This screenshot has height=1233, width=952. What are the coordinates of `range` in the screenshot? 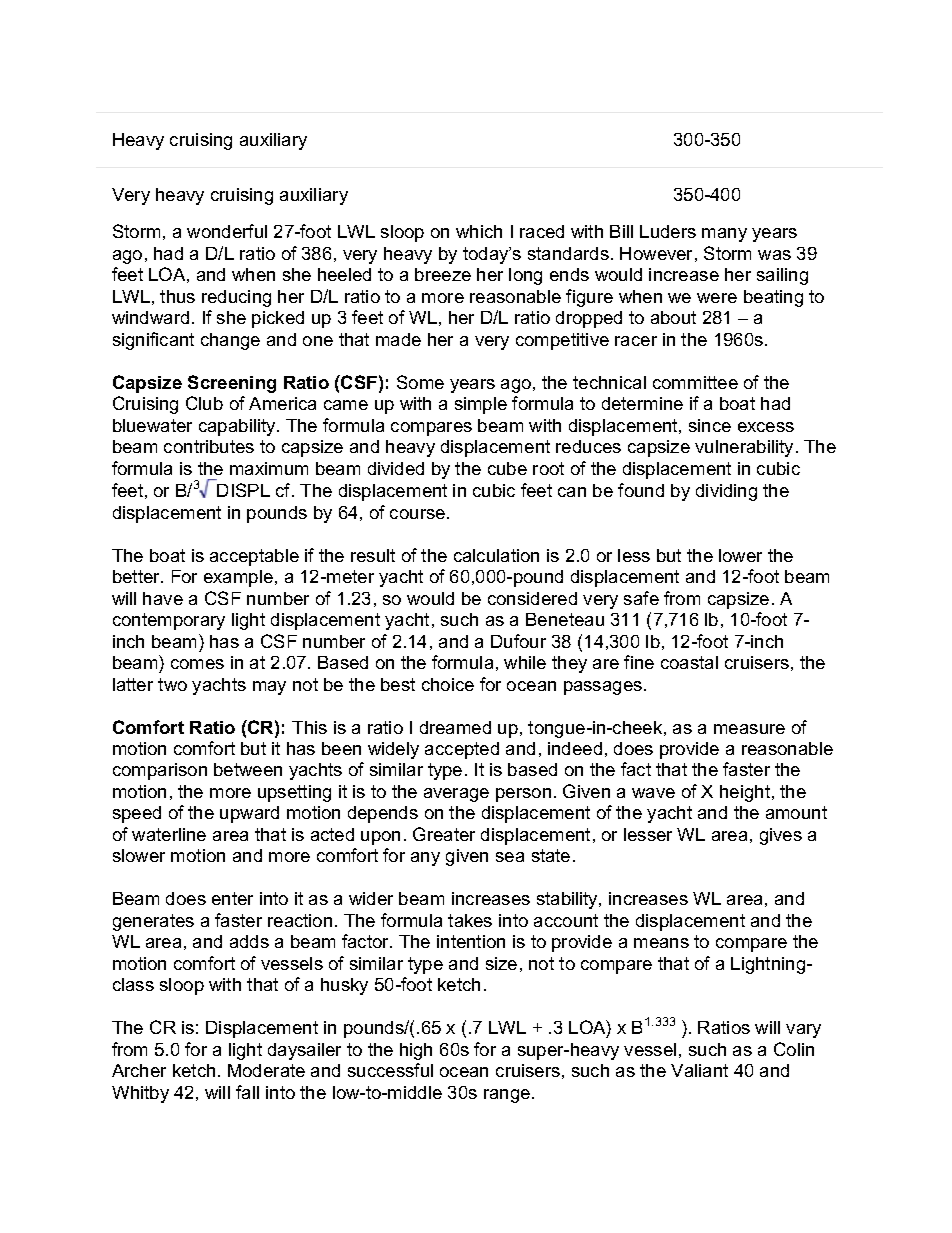 It's located at (508, 1096).
